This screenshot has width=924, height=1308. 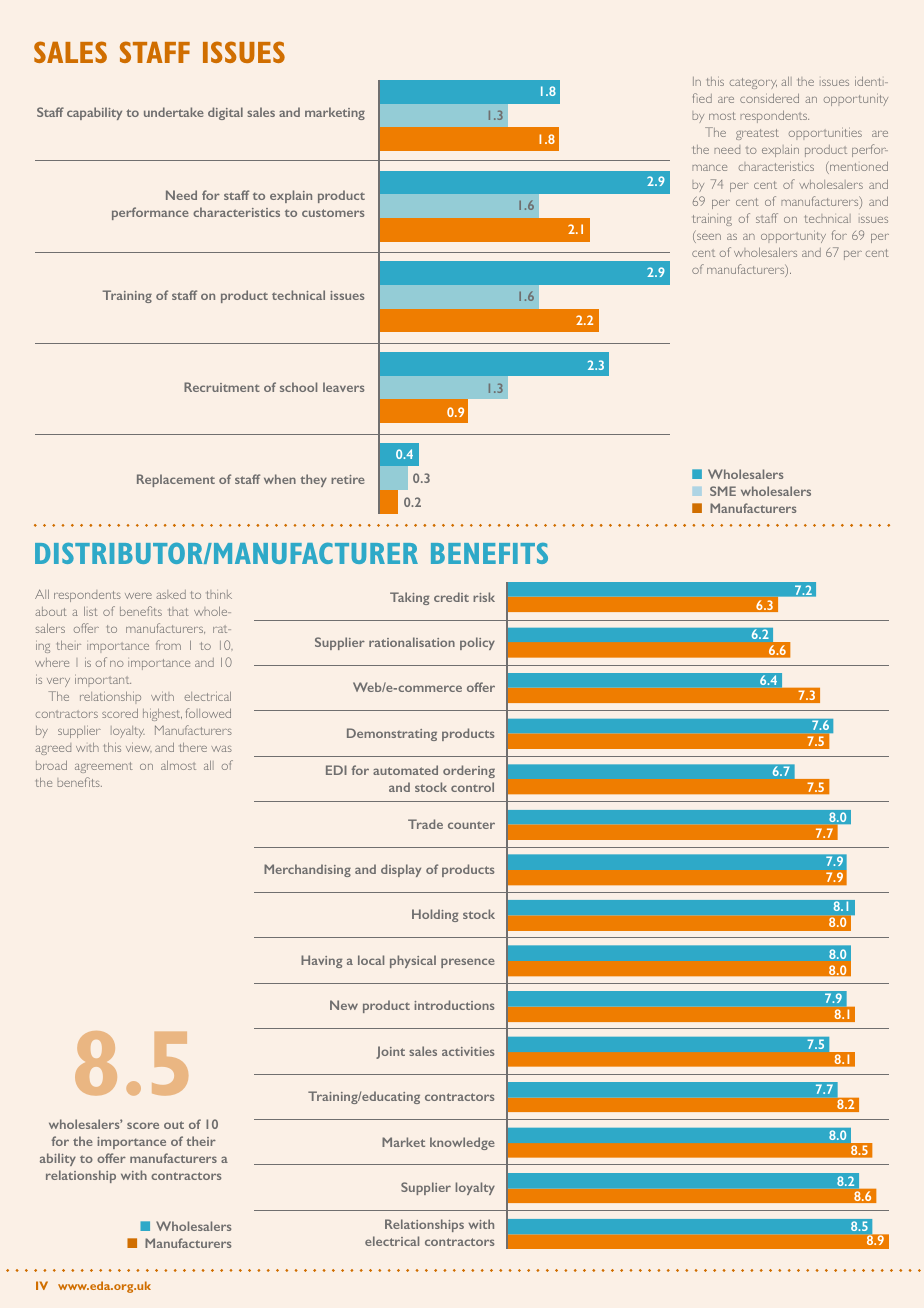 I want to click on Recruitment, so click(x=222, y=387).
